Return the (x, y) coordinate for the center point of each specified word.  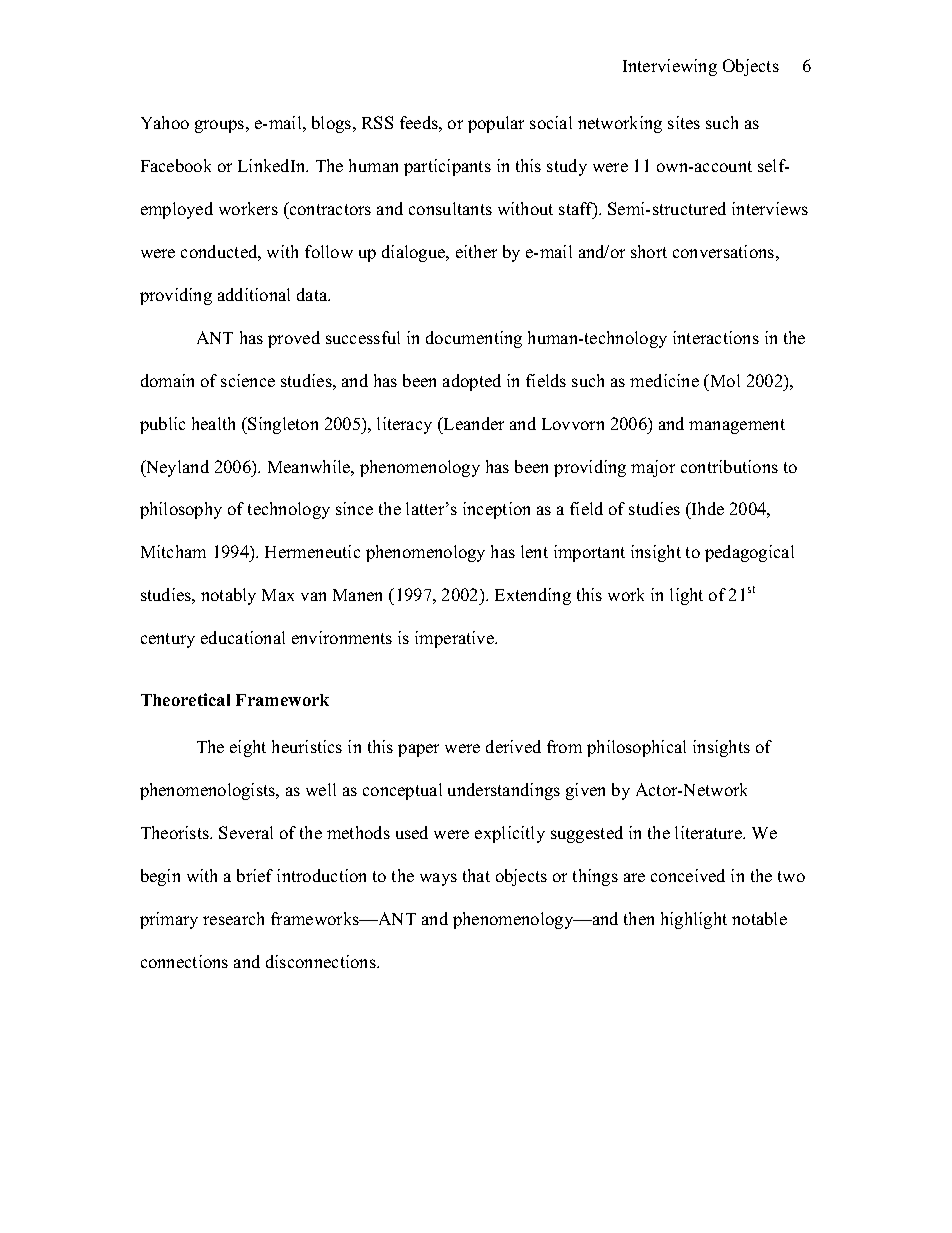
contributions (729, 466)
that (476, 875)
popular (496, 124)
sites (684, 122)
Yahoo (165, 122)
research (233, 918)
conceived (688, 875)
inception (496, 510)
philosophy (181, 510)
